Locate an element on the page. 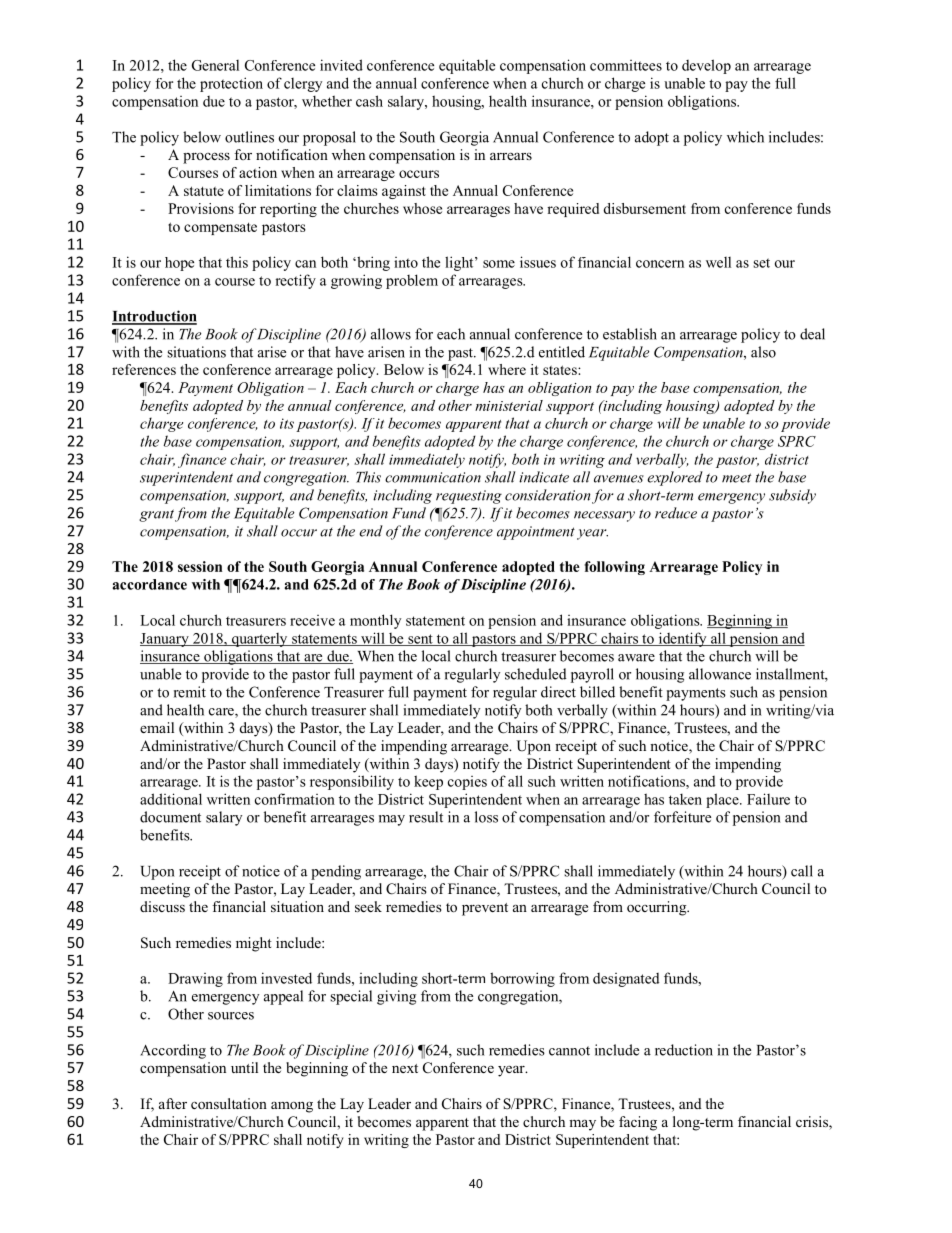  protection is located at coordinates (231, 84).
